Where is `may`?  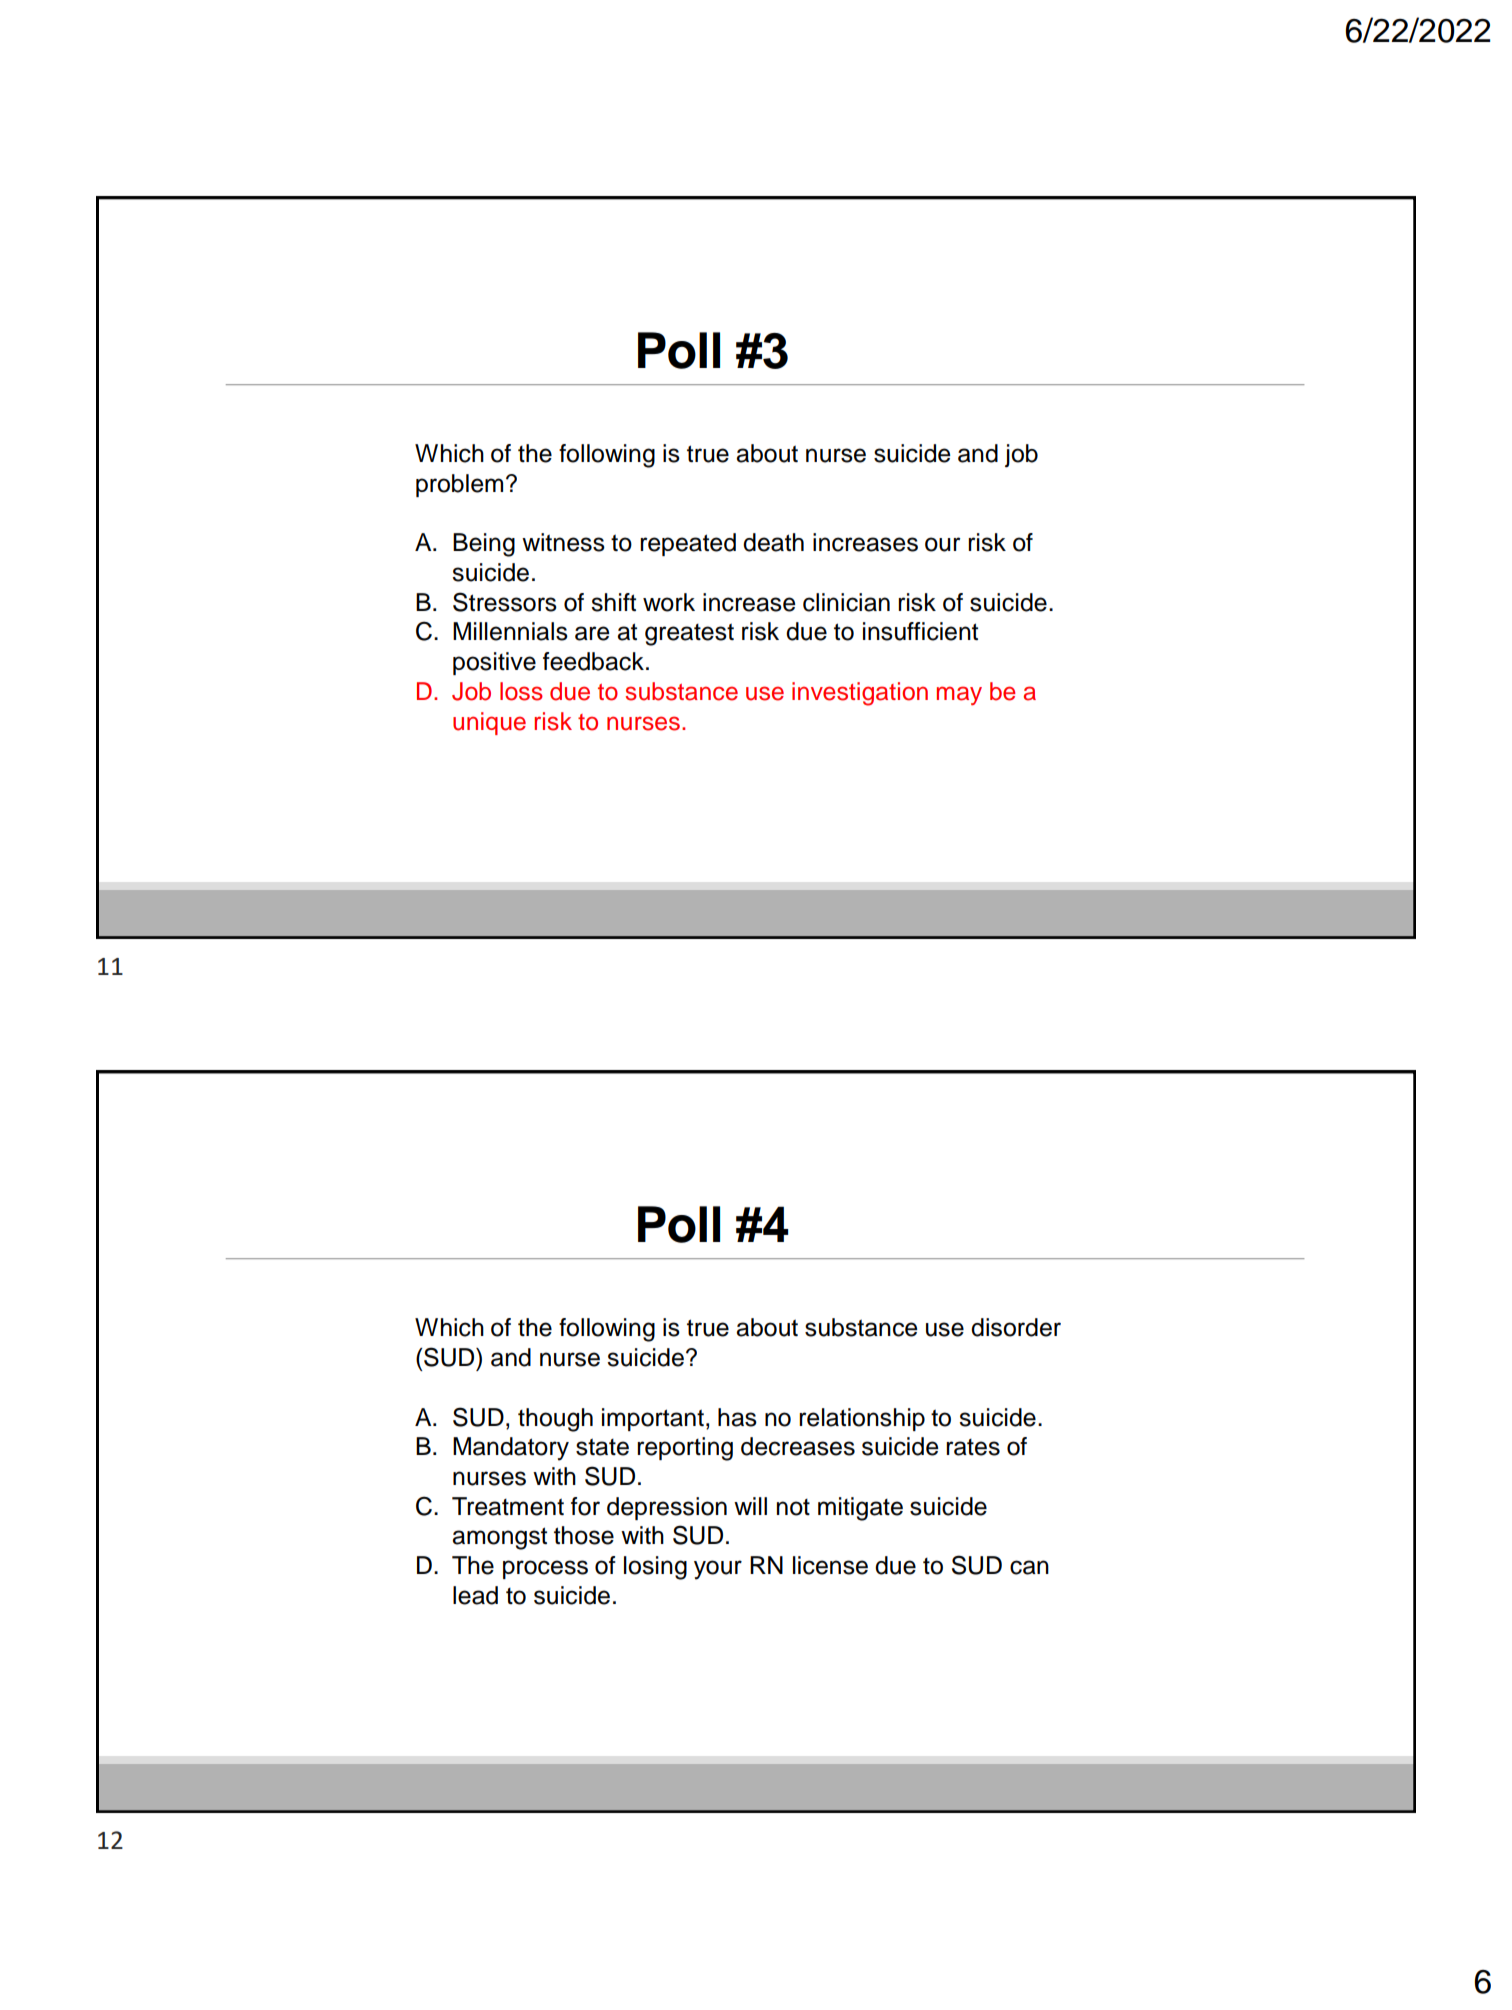 may is located at coordinates (959, 696).
